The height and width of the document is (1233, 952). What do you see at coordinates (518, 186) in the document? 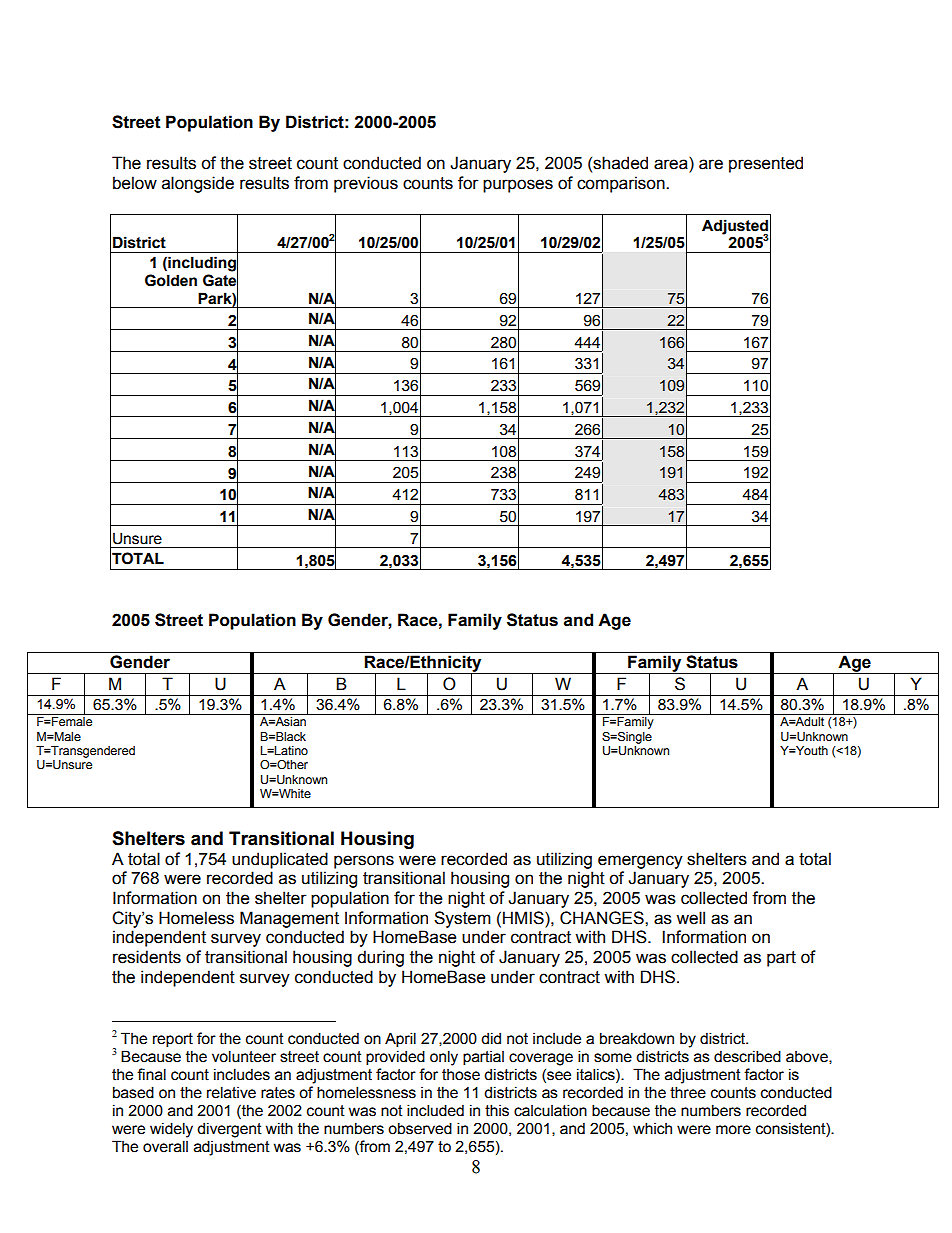
I see `purposes` at bounding box center [518, 186].
